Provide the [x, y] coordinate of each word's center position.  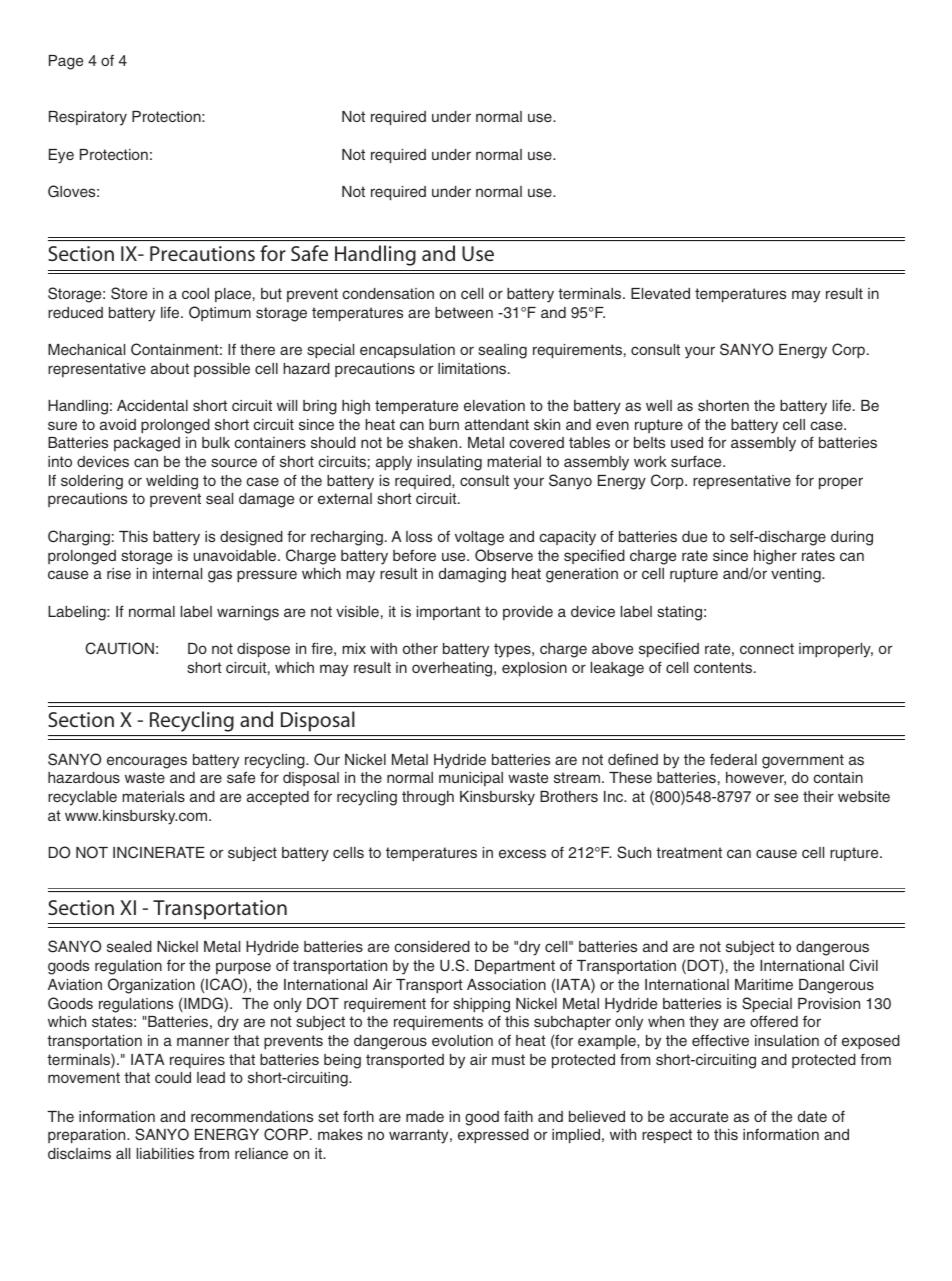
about [170, 368]
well [659, 405]
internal [177, 573]
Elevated [660, 293]
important [449, 613]
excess [522, 853]
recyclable [82, 798]
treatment [689, 852]
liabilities [165, 1153]
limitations [473, 368]
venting [797, 575]
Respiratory [88, 118]
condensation [388, 293]
